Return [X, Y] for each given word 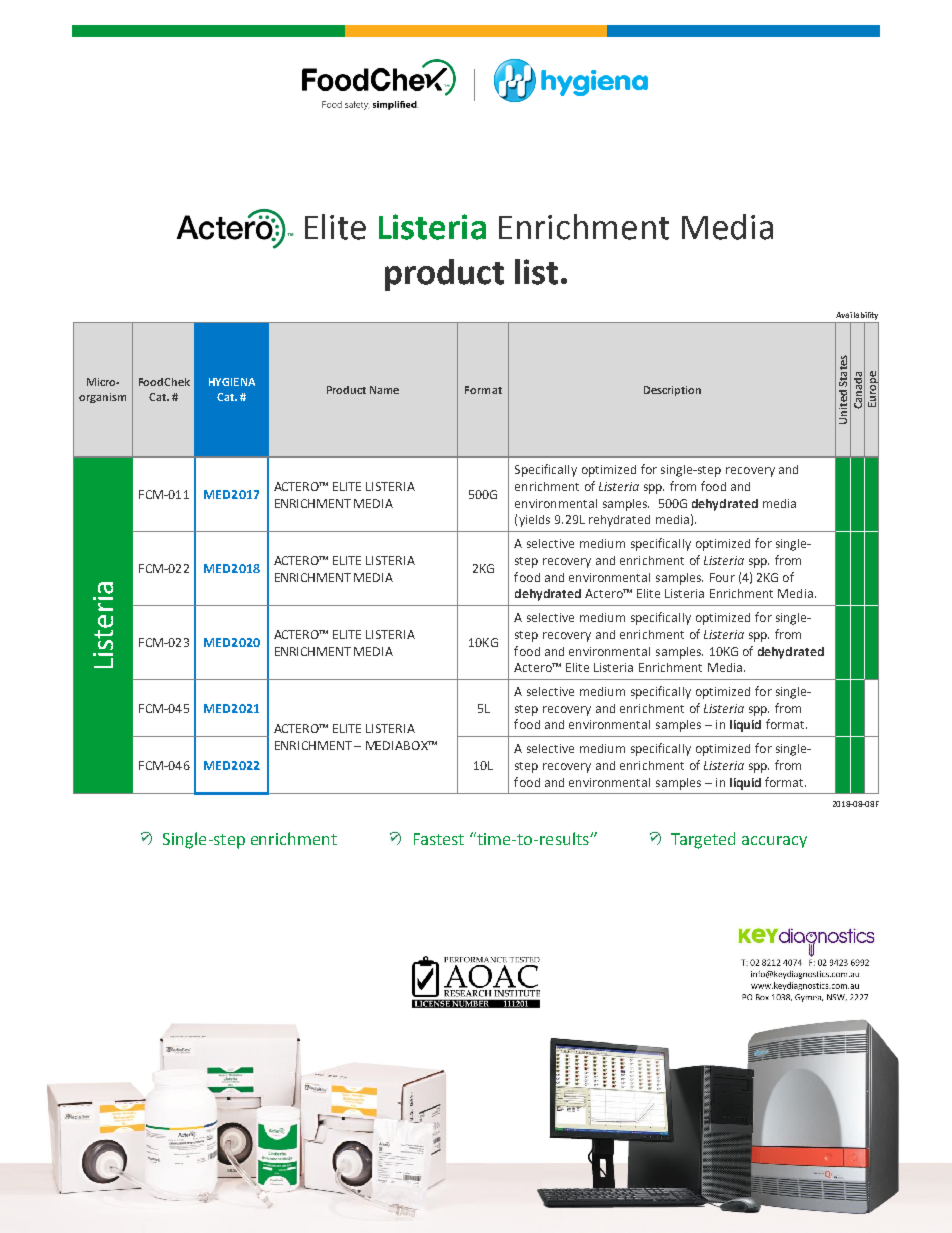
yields [534, 521]
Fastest [439, 839]
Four [722, 577]
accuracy [774, 842]
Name [384, 390]
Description [672, 391]
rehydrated [619, 521]
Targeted [703, 840]
